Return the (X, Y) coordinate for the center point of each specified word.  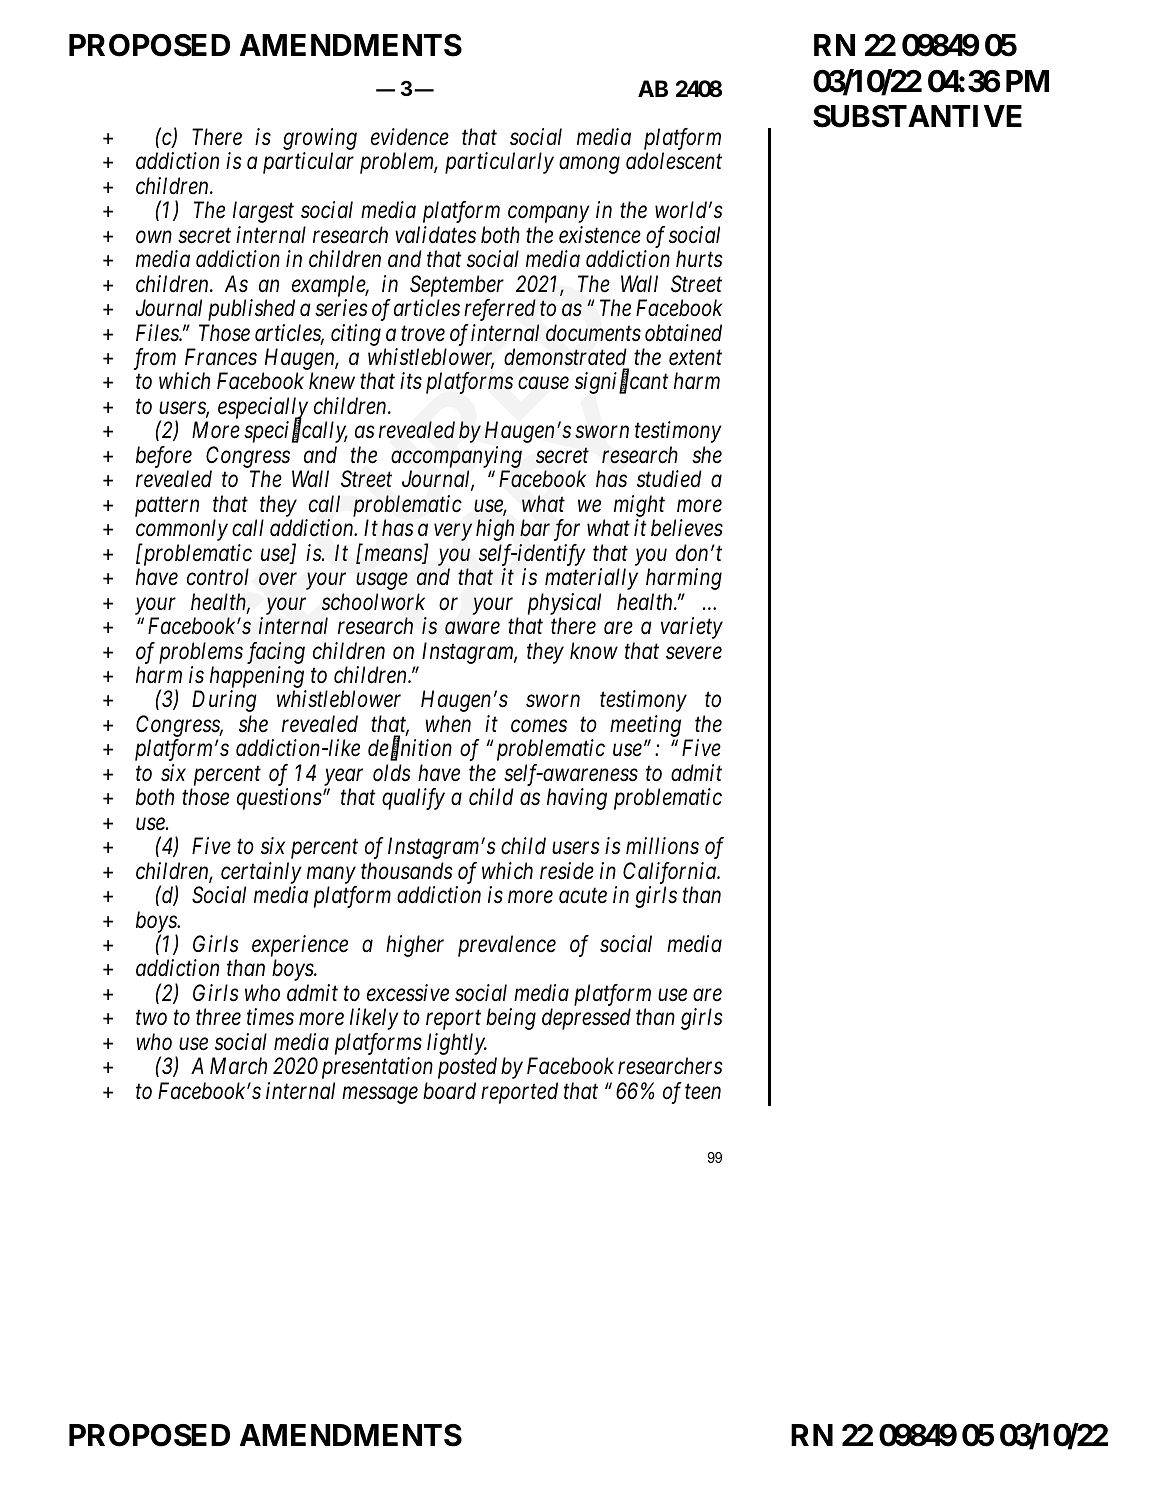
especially (263, 409)
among (589, 165)
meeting (645, 726)
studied (669, 479)
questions (279, 799)
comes (539, 726)
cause (543, 384)
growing (320, 140)
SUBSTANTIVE (917, 116)
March (238, 1066)
